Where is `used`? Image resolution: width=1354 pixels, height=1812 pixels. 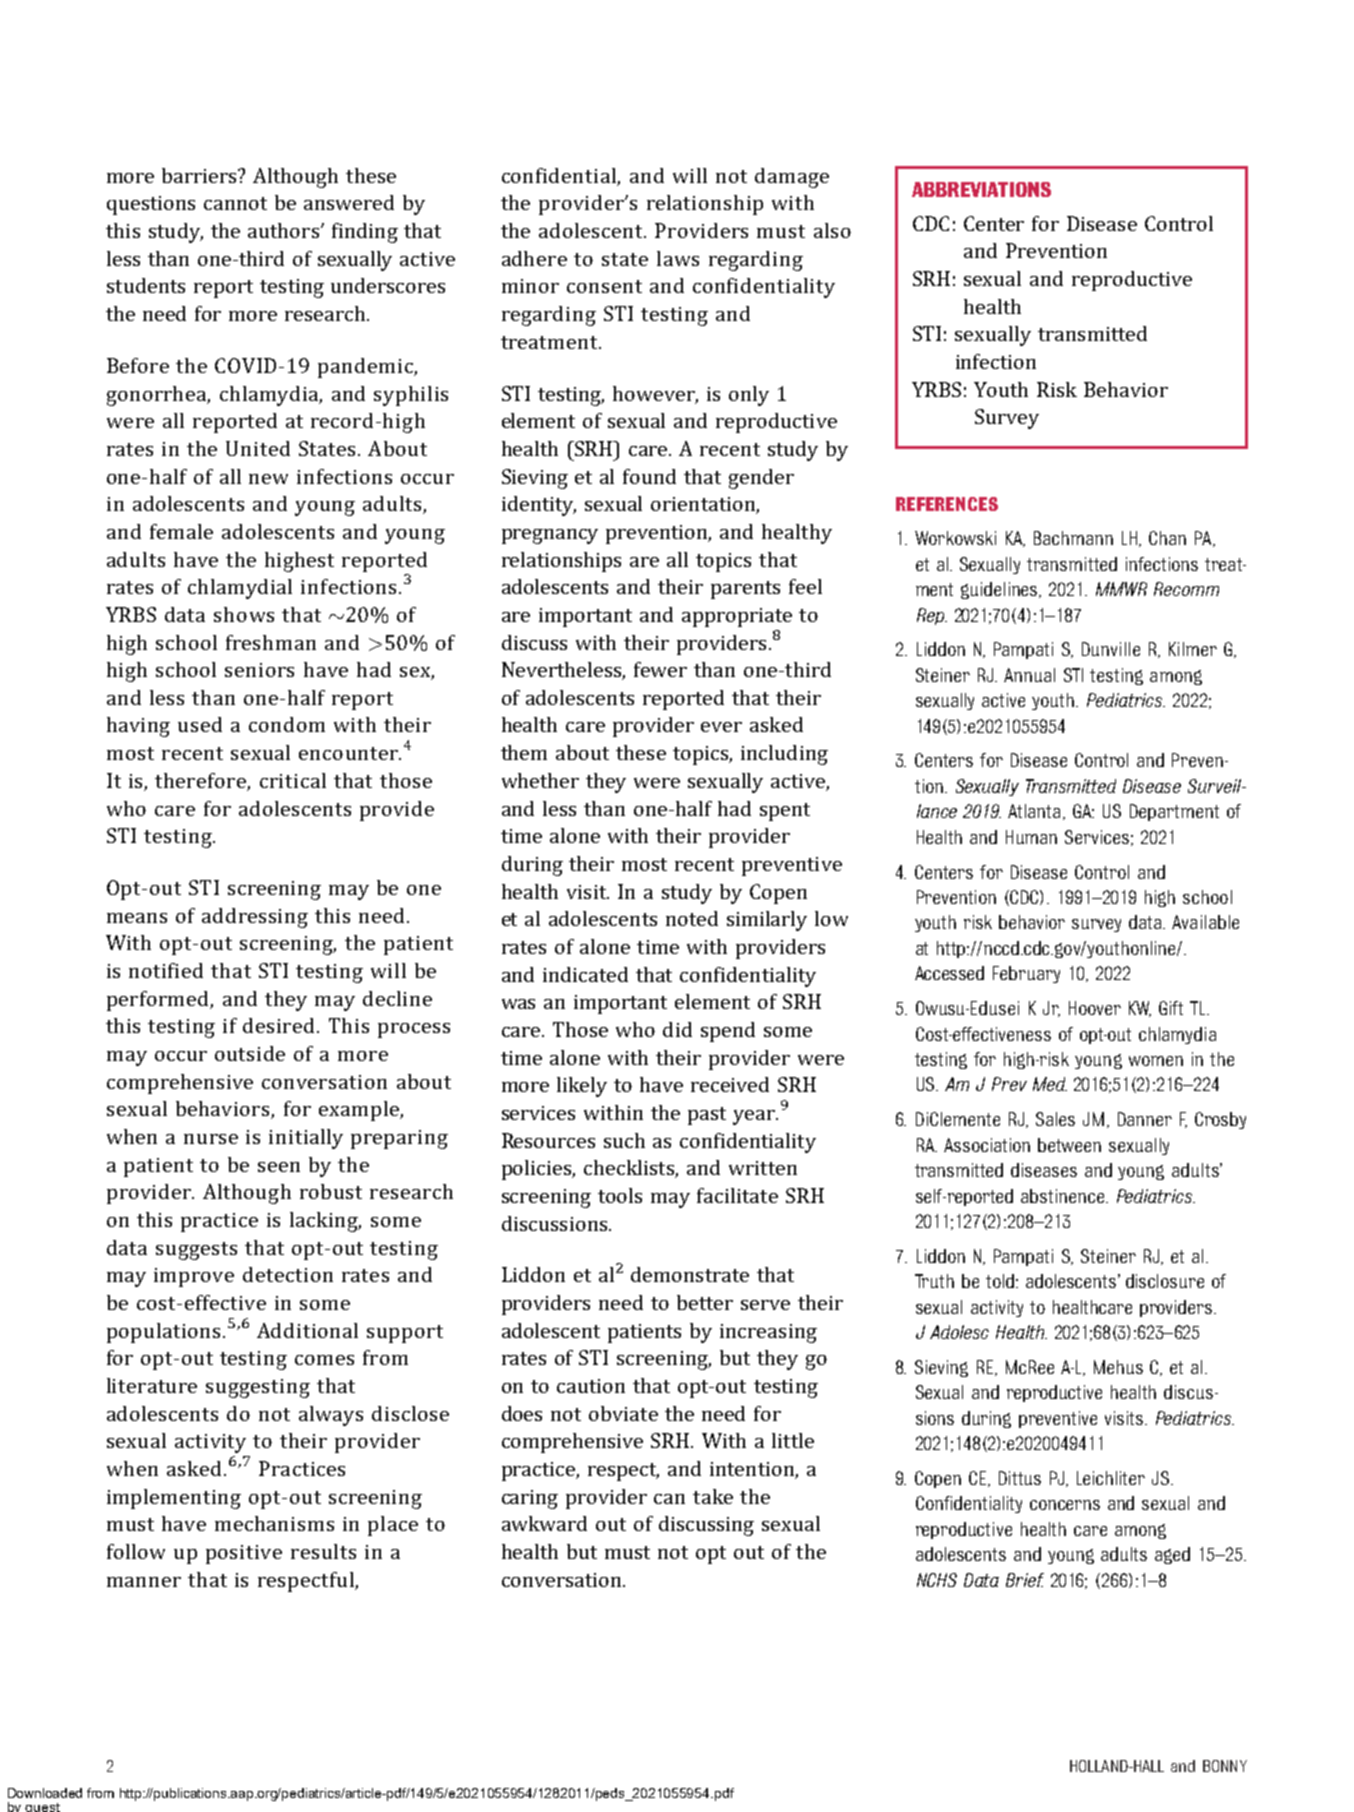
used is located at coordinates (200, 724).
